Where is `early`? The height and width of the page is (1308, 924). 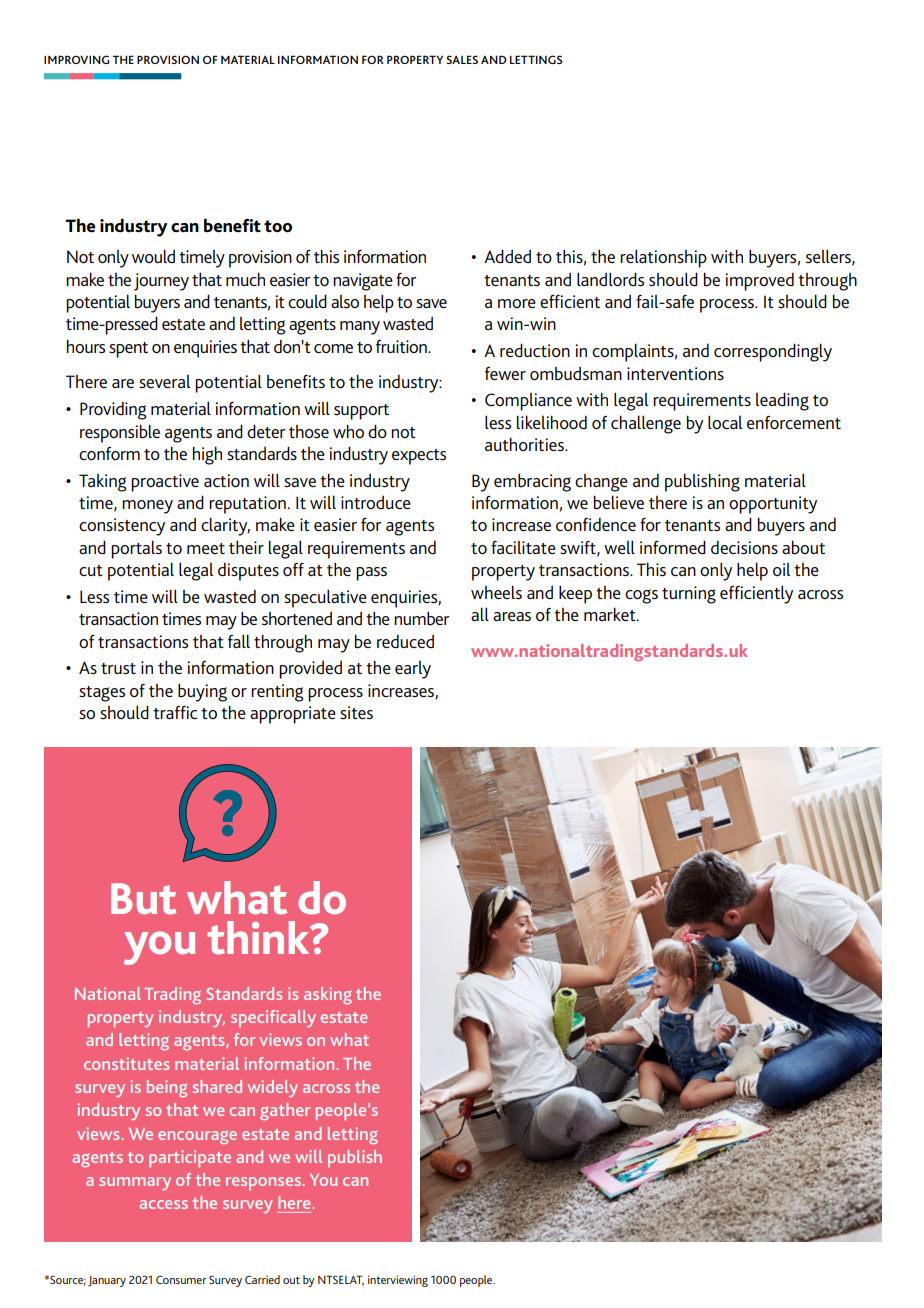 early is located at coordinates (413, 670).
